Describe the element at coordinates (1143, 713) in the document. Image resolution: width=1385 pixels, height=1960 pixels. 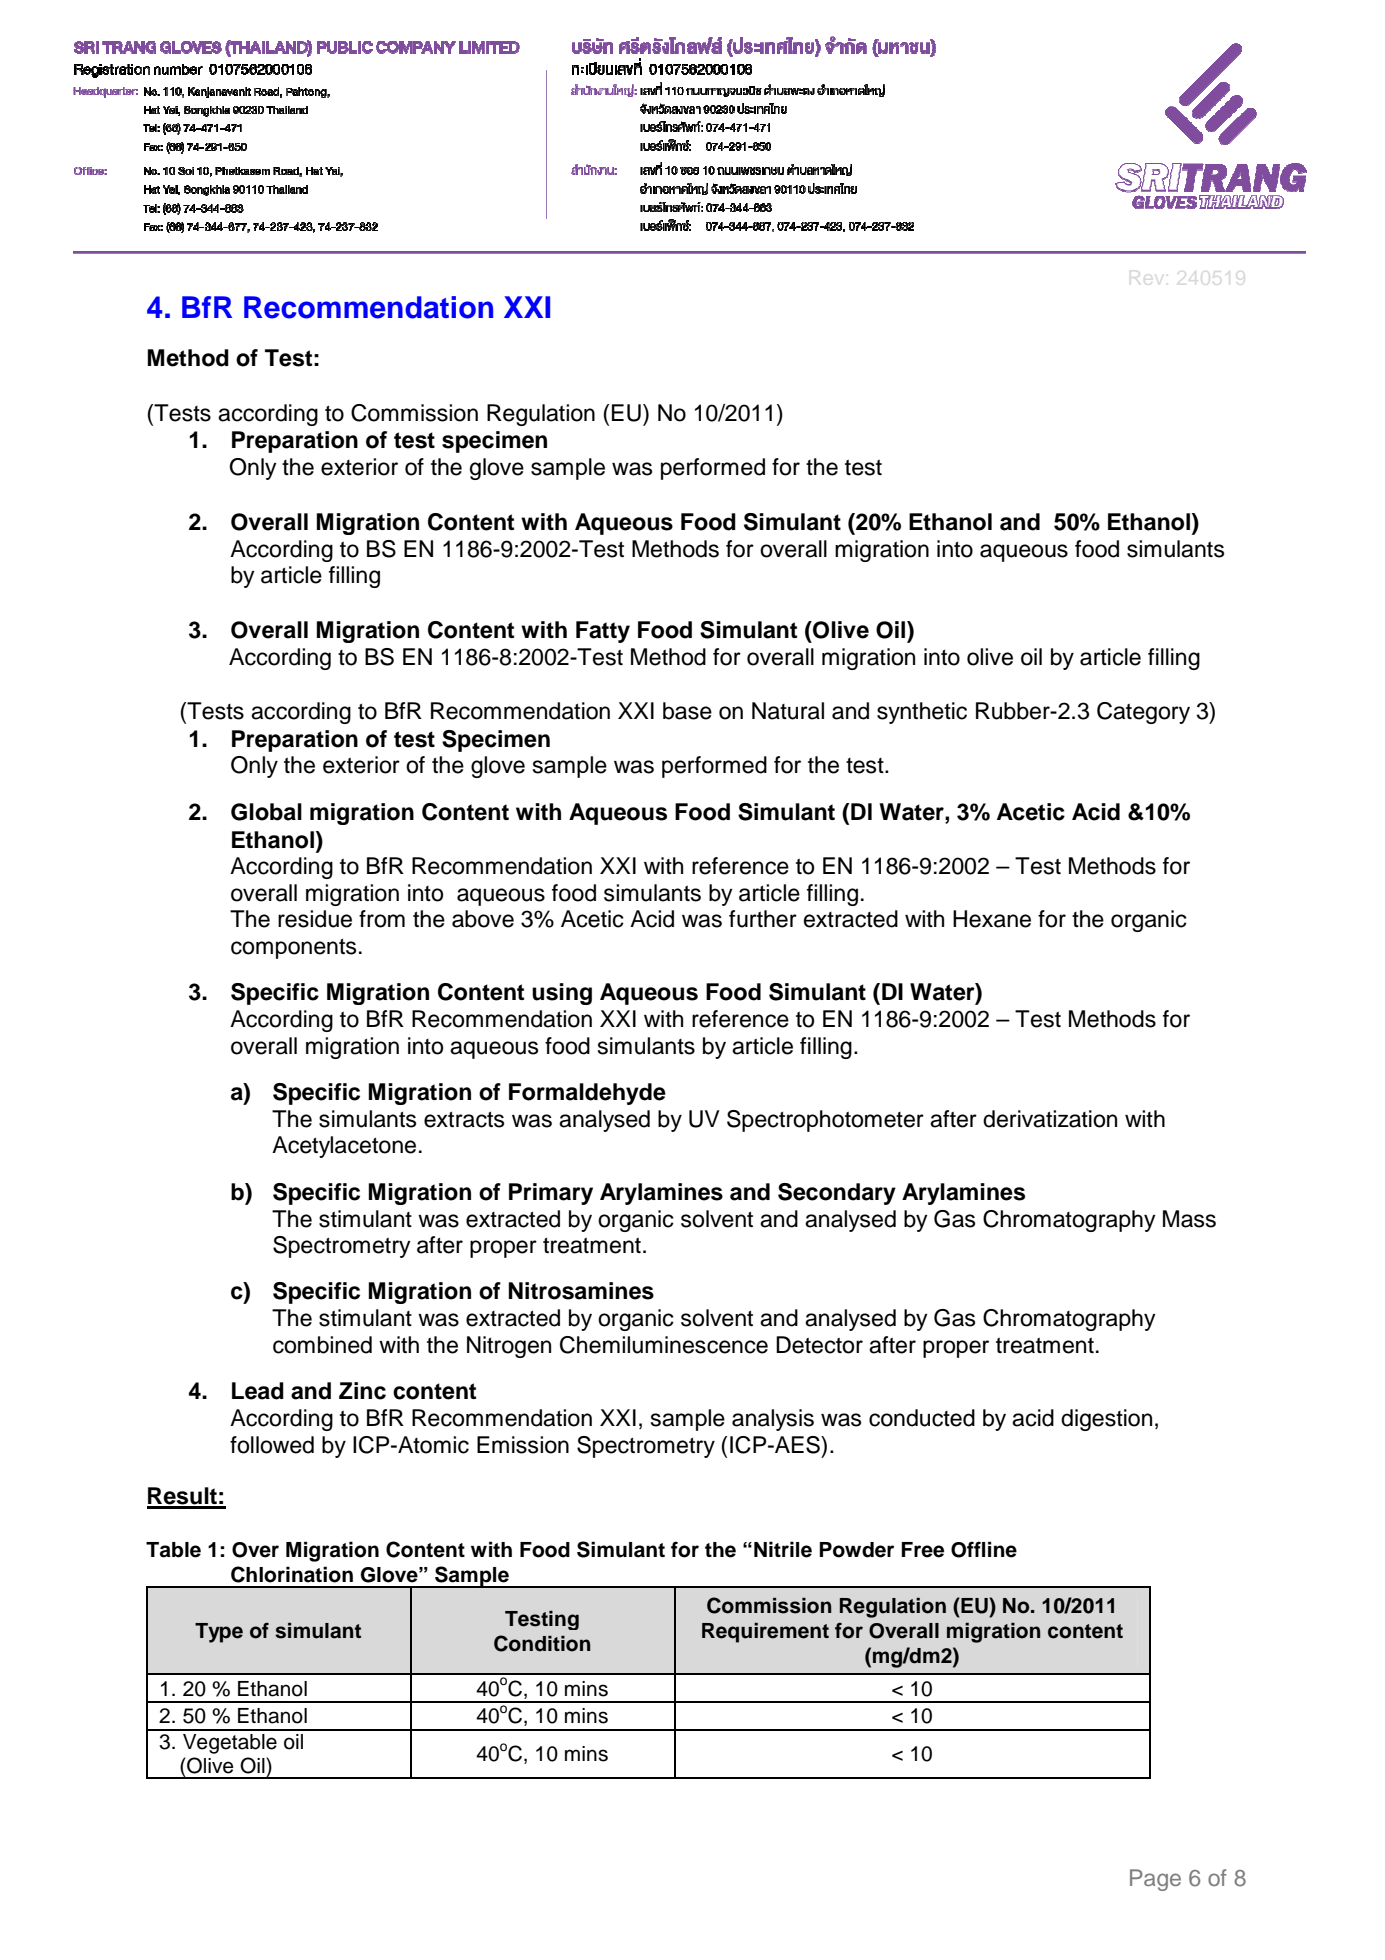
I see `Category` at that location.
